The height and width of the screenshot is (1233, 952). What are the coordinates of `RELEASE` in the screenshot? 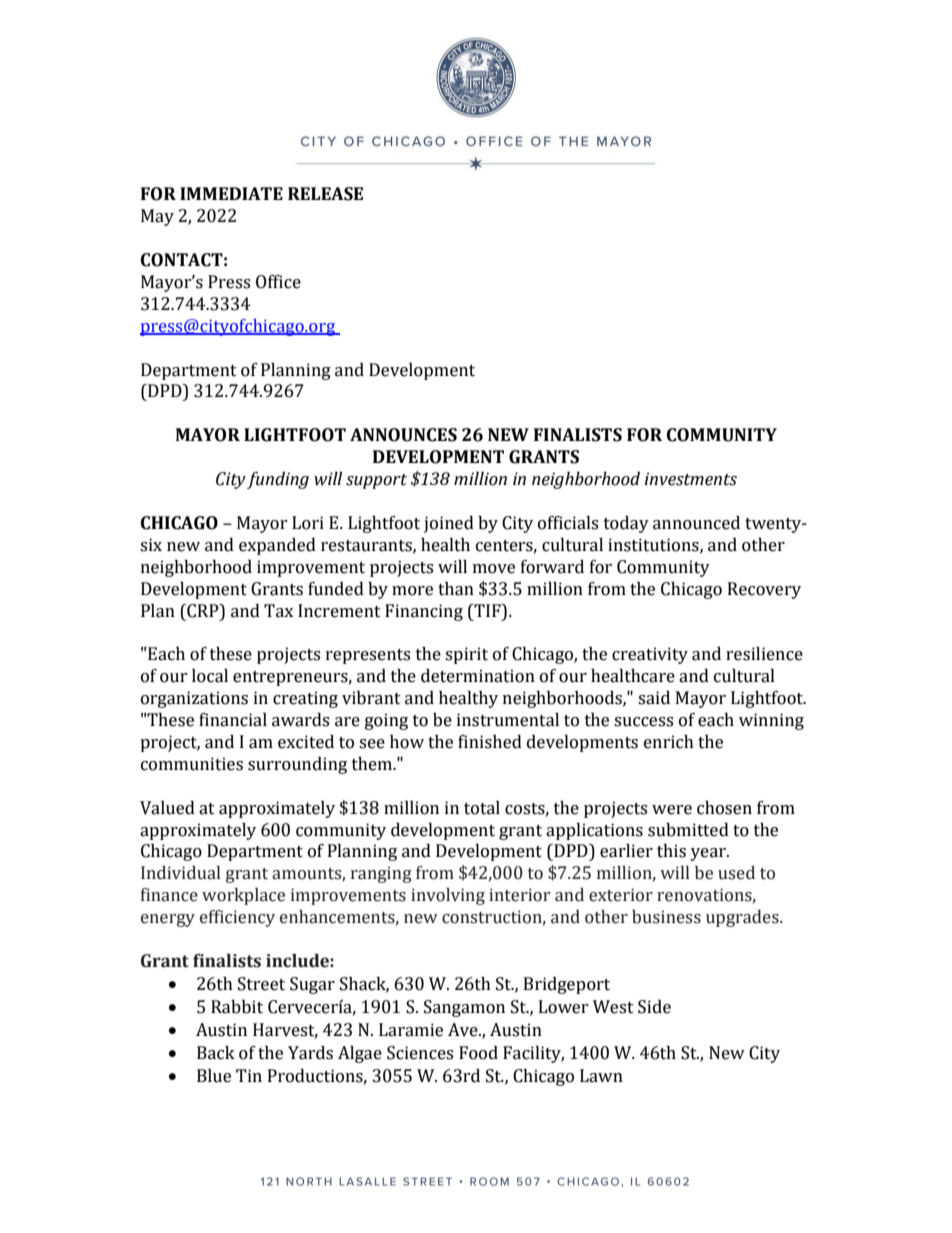 It's located at (325, 194).
